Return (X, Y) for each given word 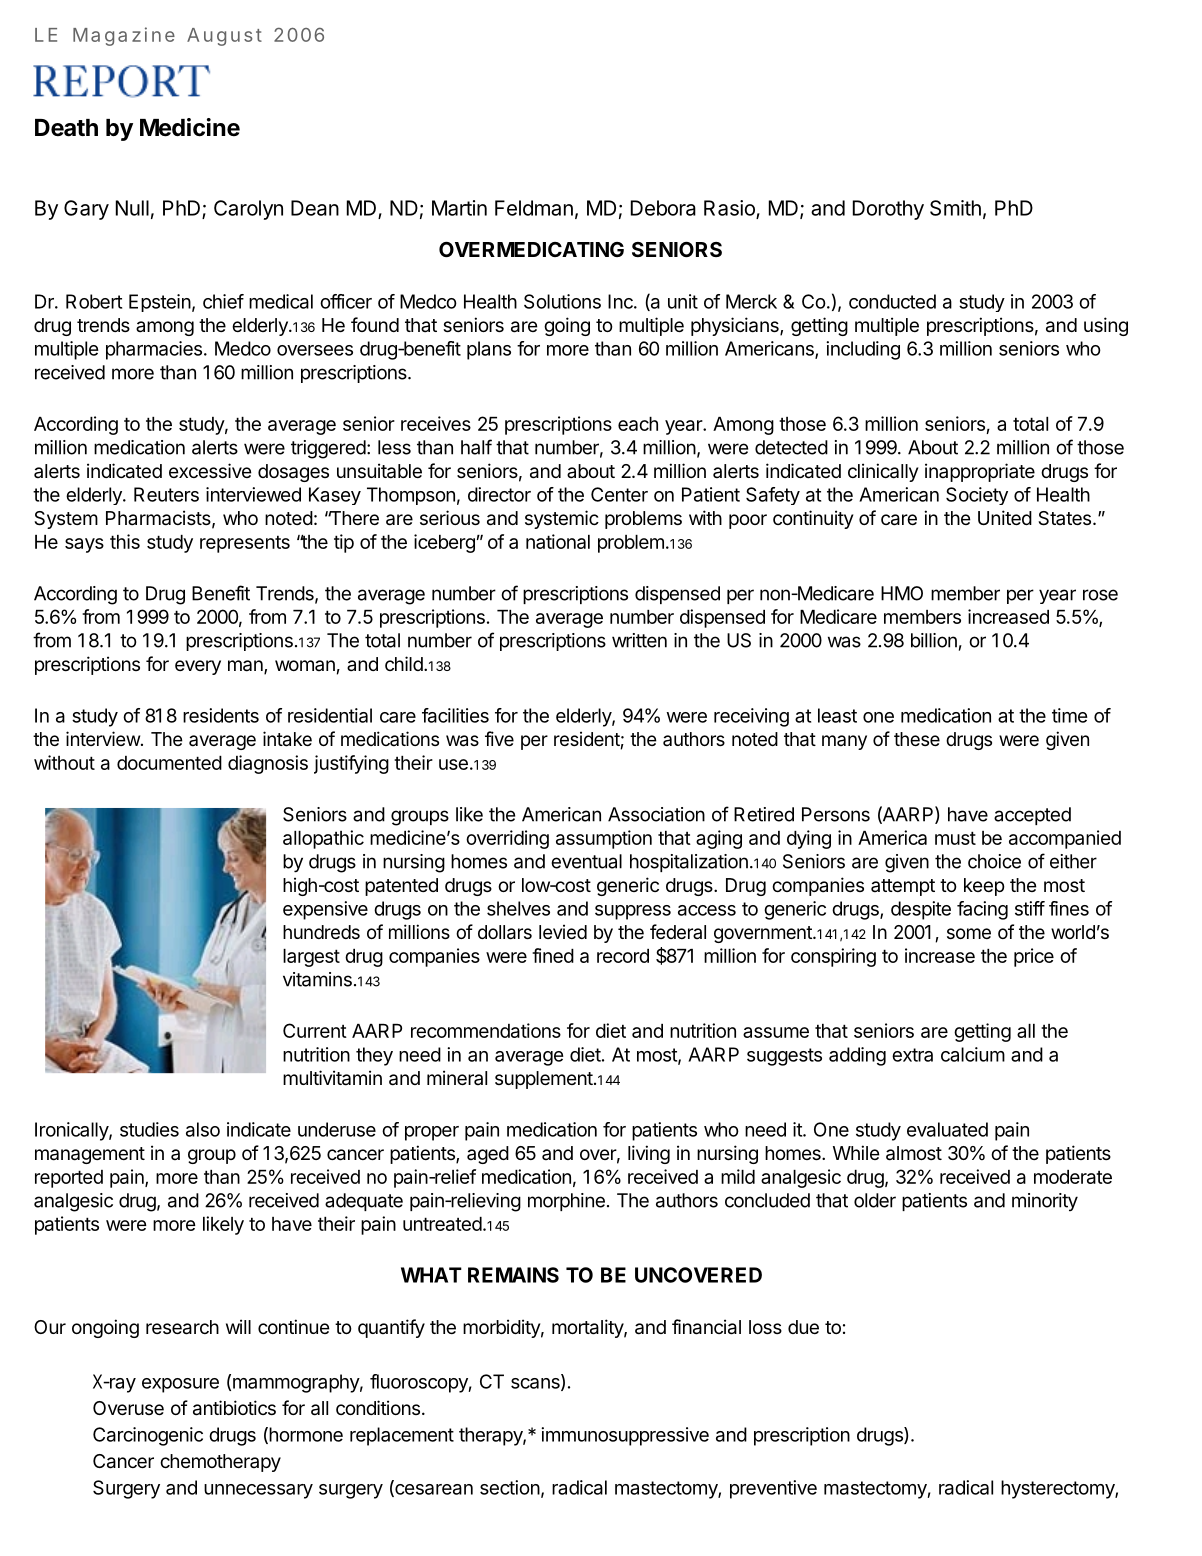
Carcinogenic (148, 1436)
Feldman (534, 208)
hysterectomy (1058, 1489)
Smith (955, 208)
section (510, 1487)
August (224, 37)
